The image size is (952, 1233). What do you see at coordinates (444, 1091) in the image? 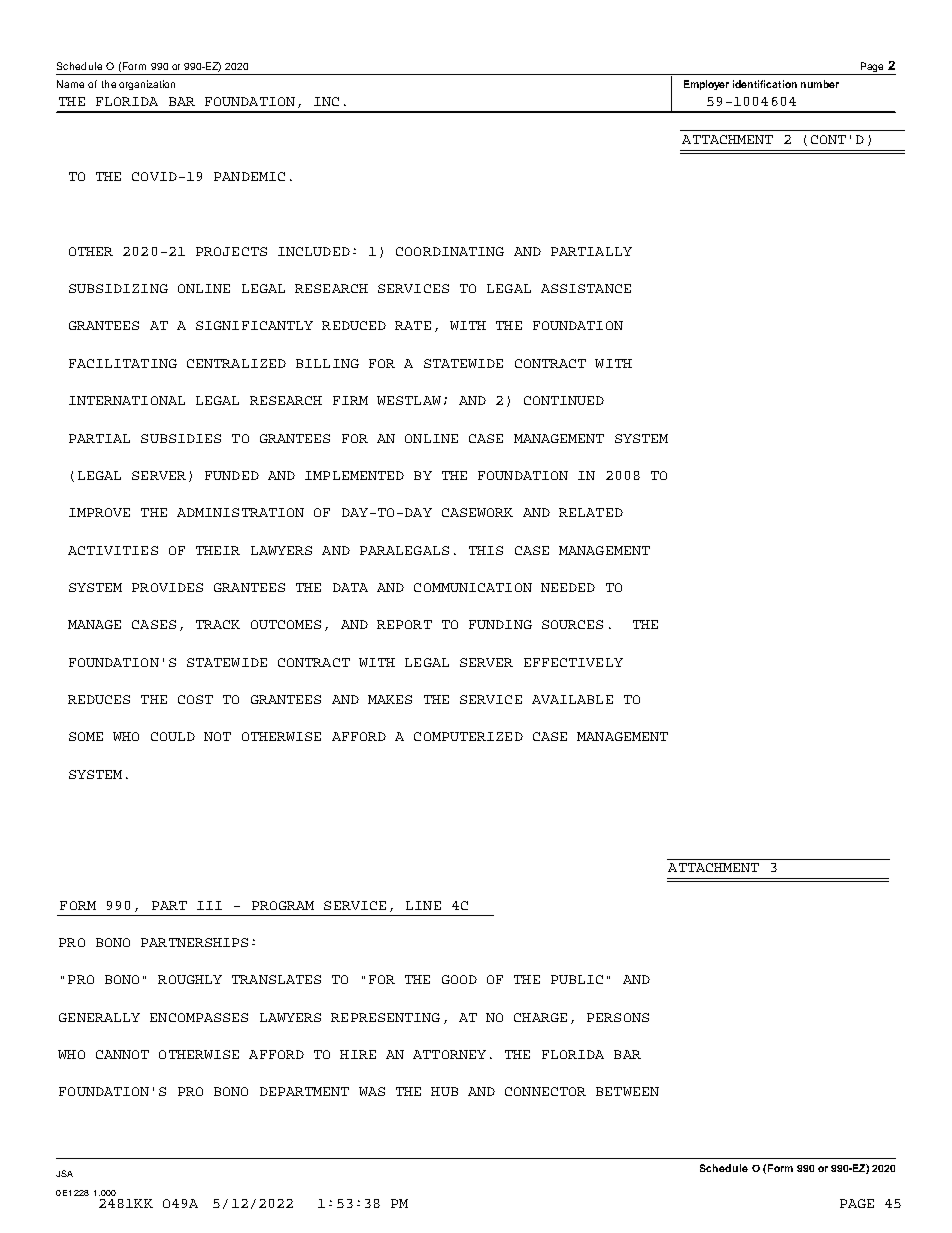
I see `HUB` at bounding box center [444, 1091].
